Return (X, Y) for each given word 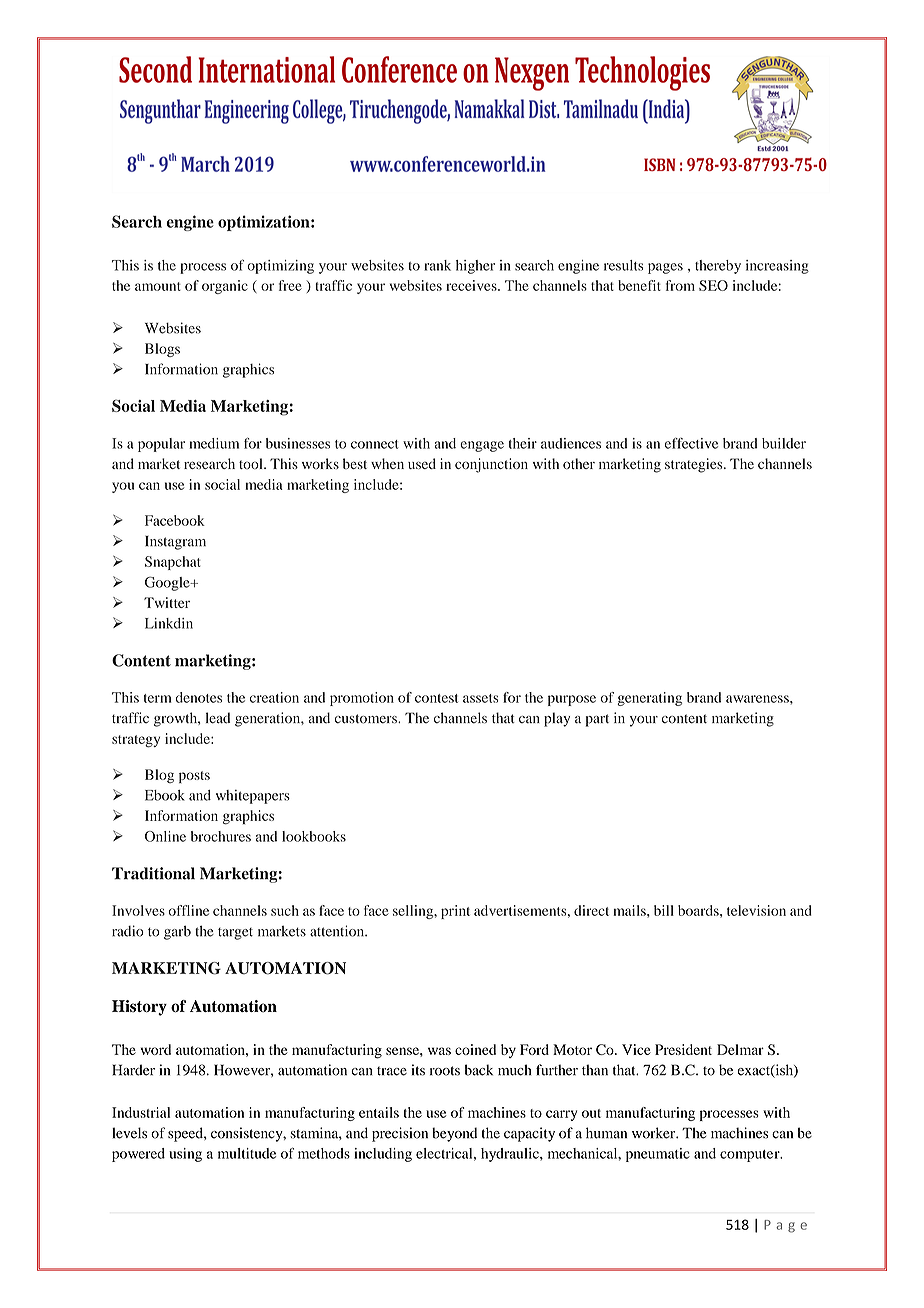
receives (472, 285)
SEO (713, 285)
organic (225, 287)
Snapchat (173, 563)
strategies (695, 465)
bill (664, 910)
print (455, 912)
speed (186, 1134)
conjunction (491, 465)
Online (165, 836)
